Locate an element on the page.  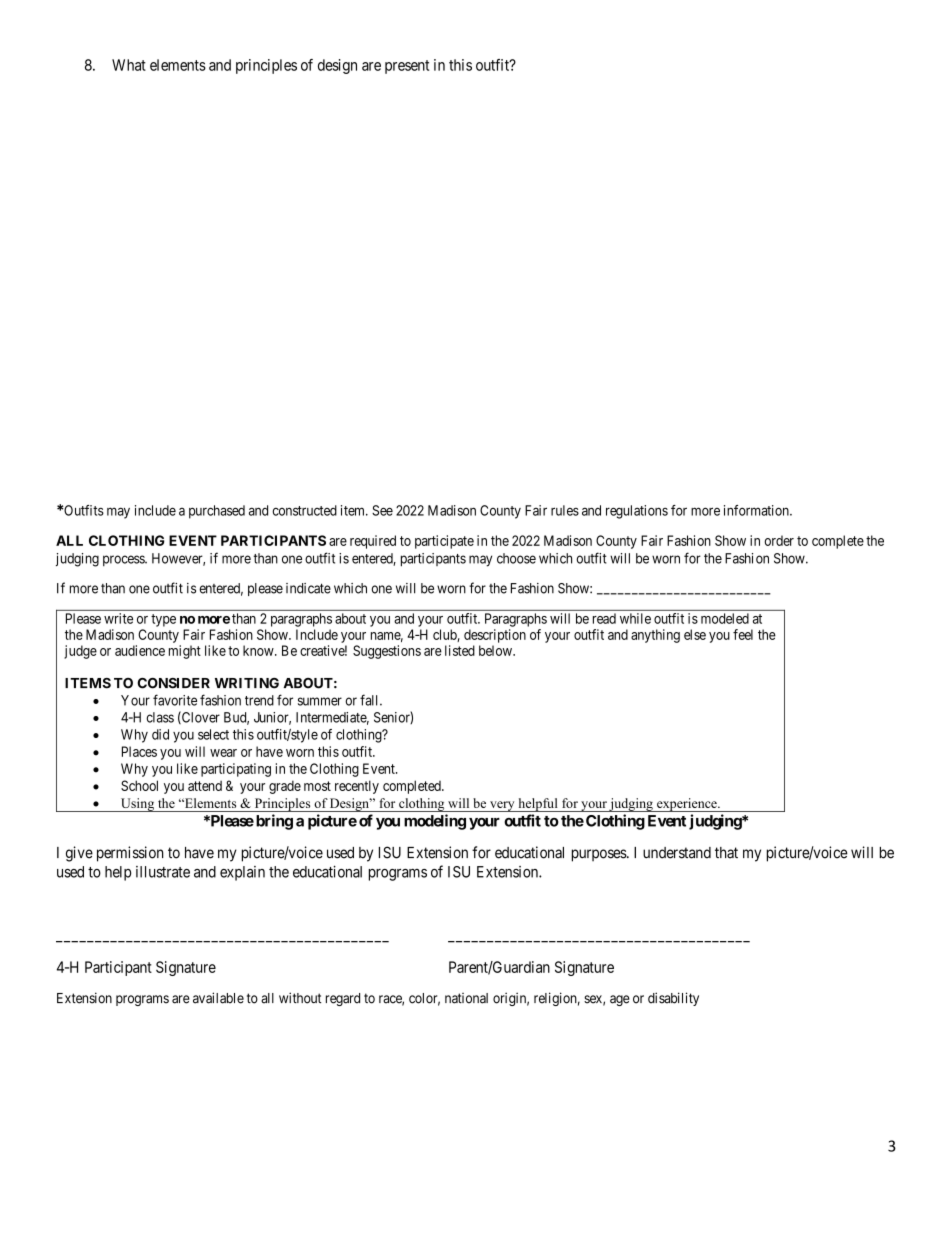
CONSIDER is located at coordinates (173, 683).
